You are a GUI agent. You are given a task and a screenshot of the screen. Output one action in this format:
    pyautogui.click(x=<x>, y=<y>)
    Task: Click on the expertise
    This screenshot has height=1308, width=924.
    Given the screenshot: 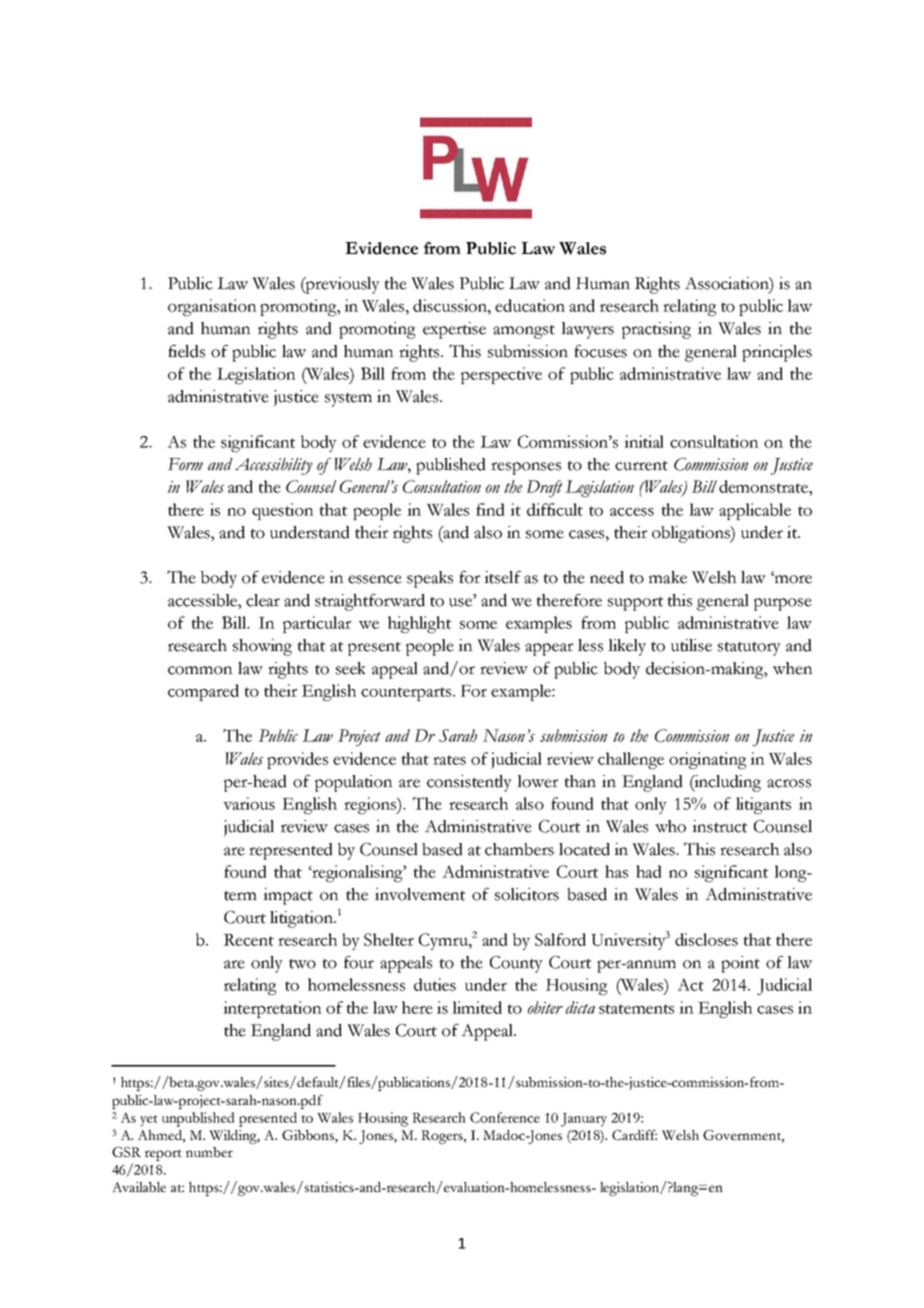 What is the action you would take?
    pyautogui.click(x=454, y=330)
